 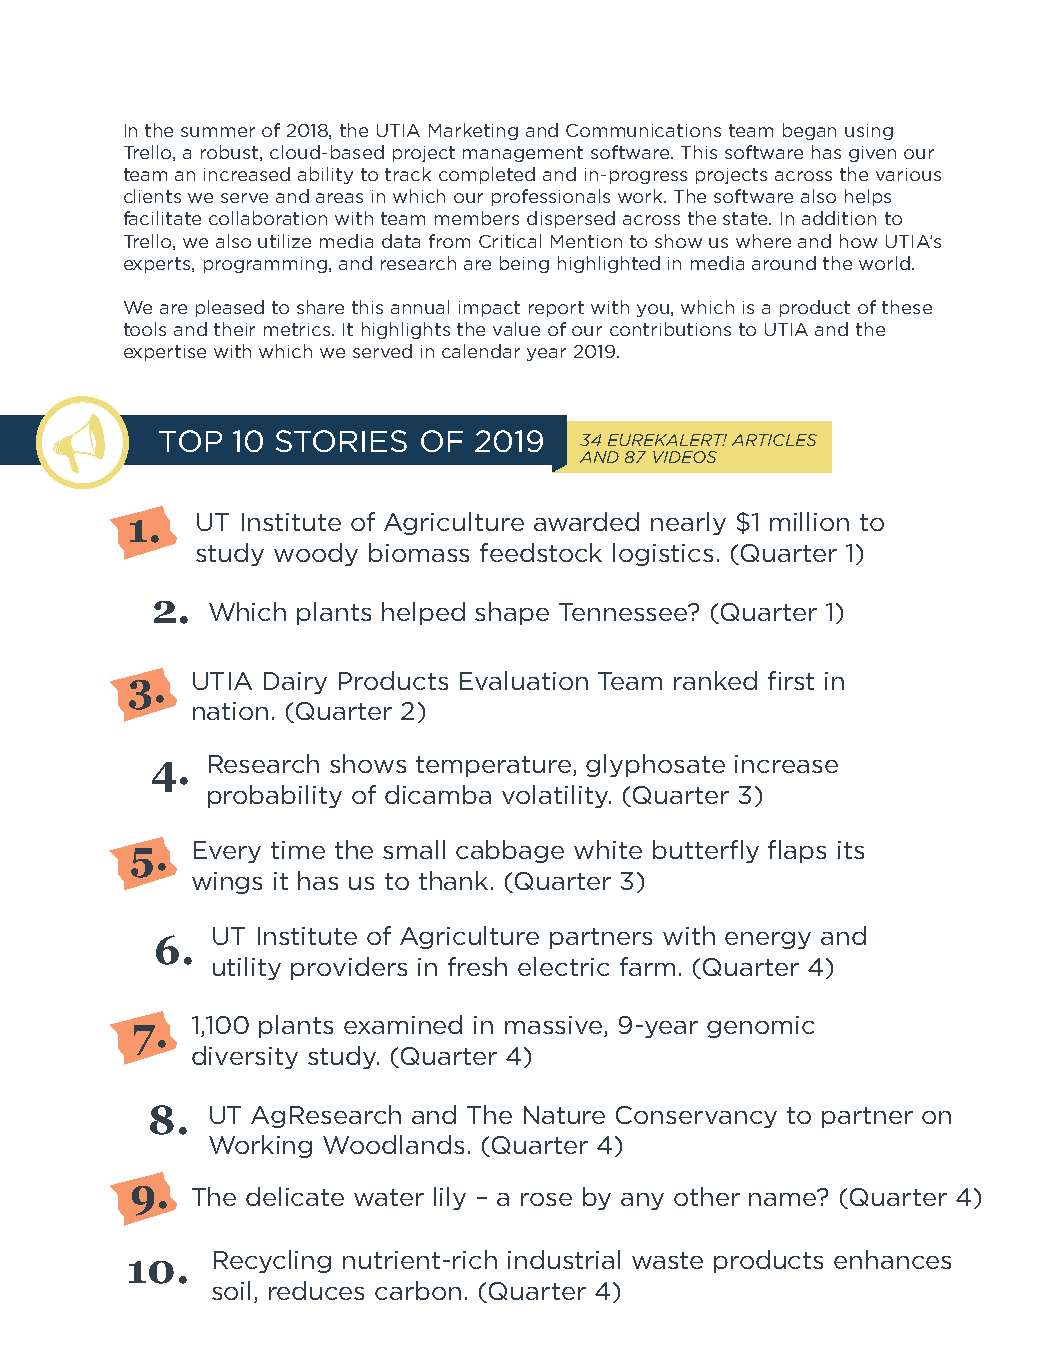 I want to click on awarded, so click(x=586, y=521).
